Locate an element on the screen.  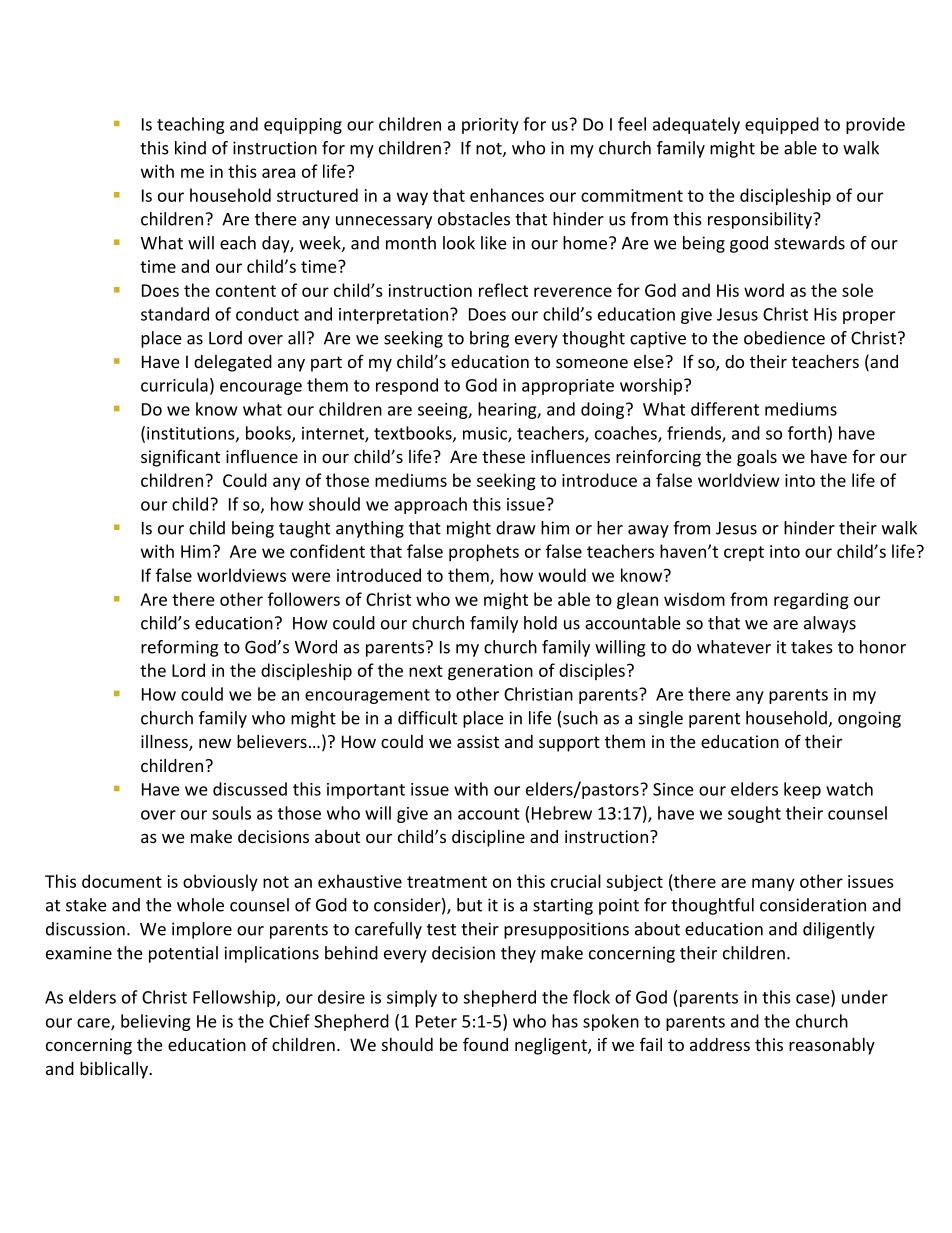
equipped is located at coordinates (782, 125).
